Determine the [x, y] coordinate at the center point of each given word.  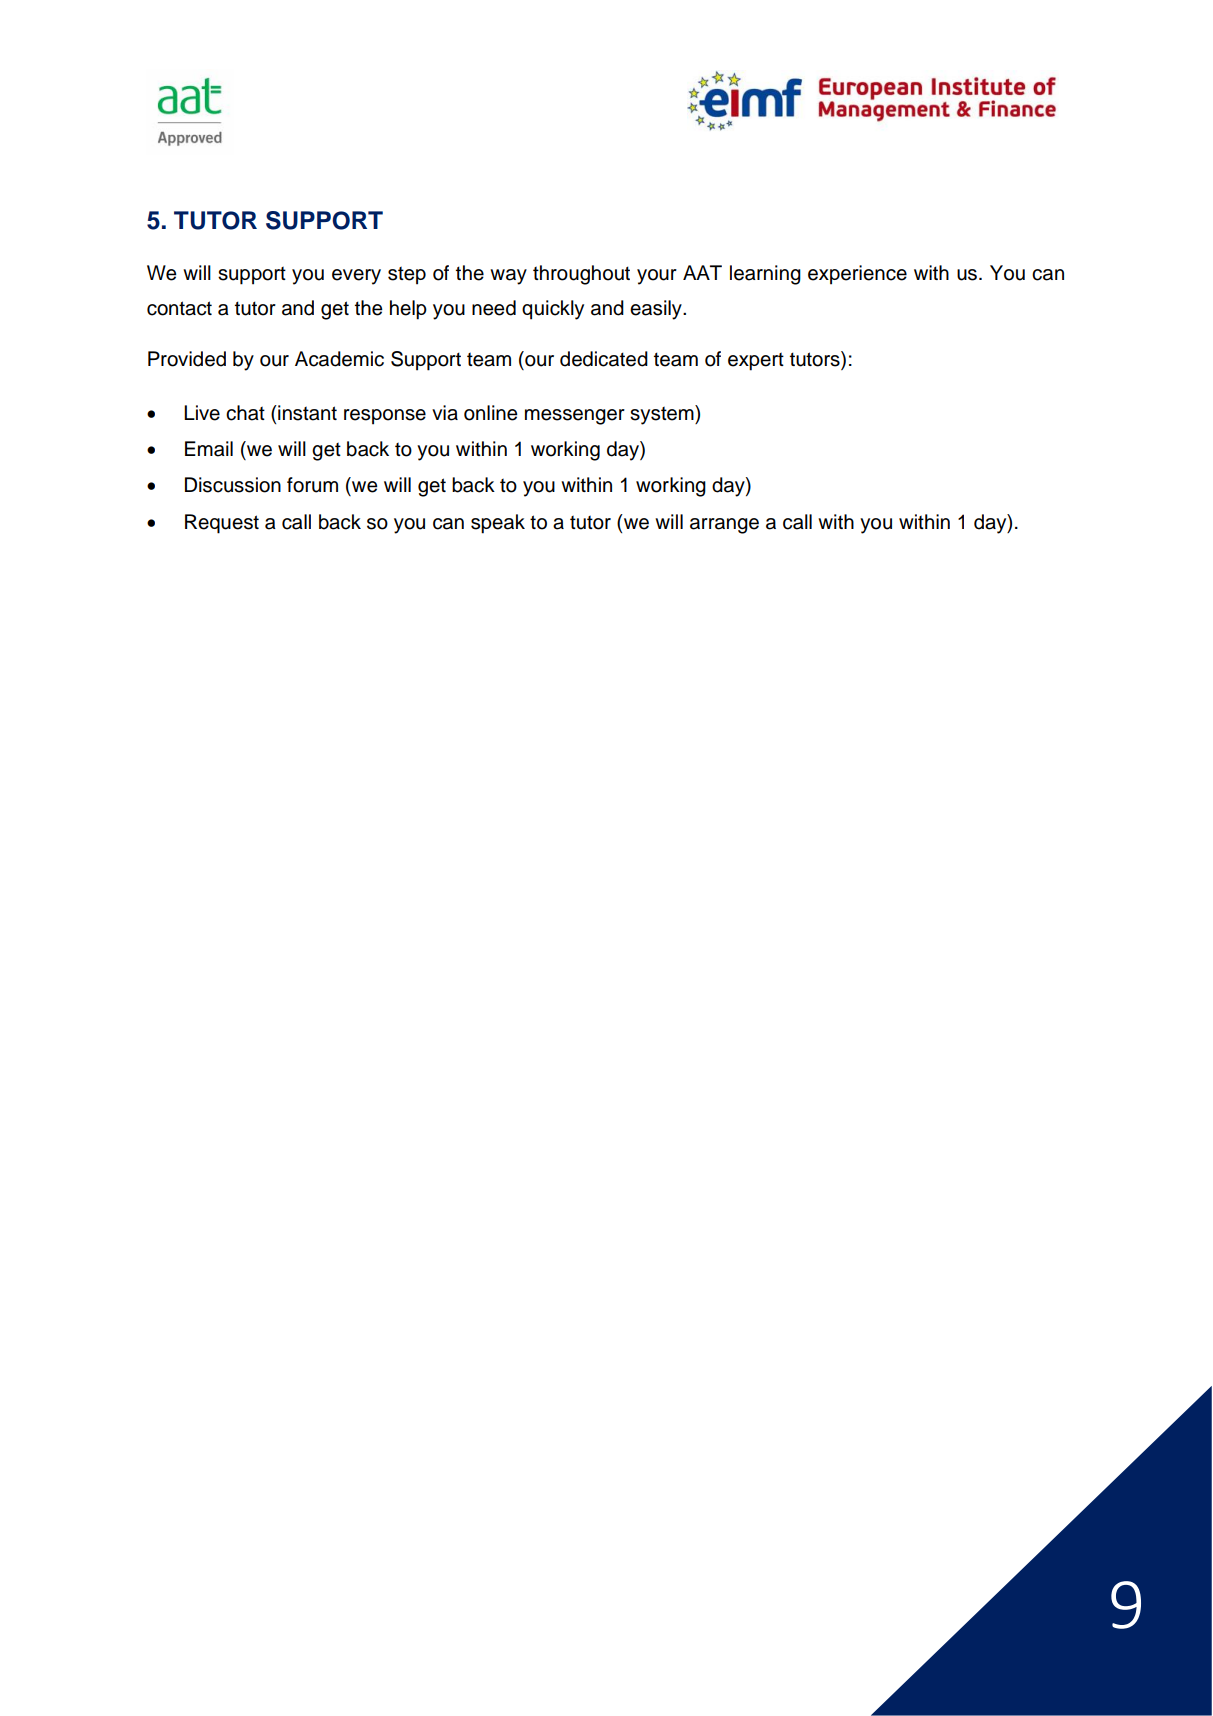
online [491, 413]
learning [765, 275]
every [356, 277]
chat [245, 413]
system [663, 415]
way [508, 277]
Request [222, 524]
